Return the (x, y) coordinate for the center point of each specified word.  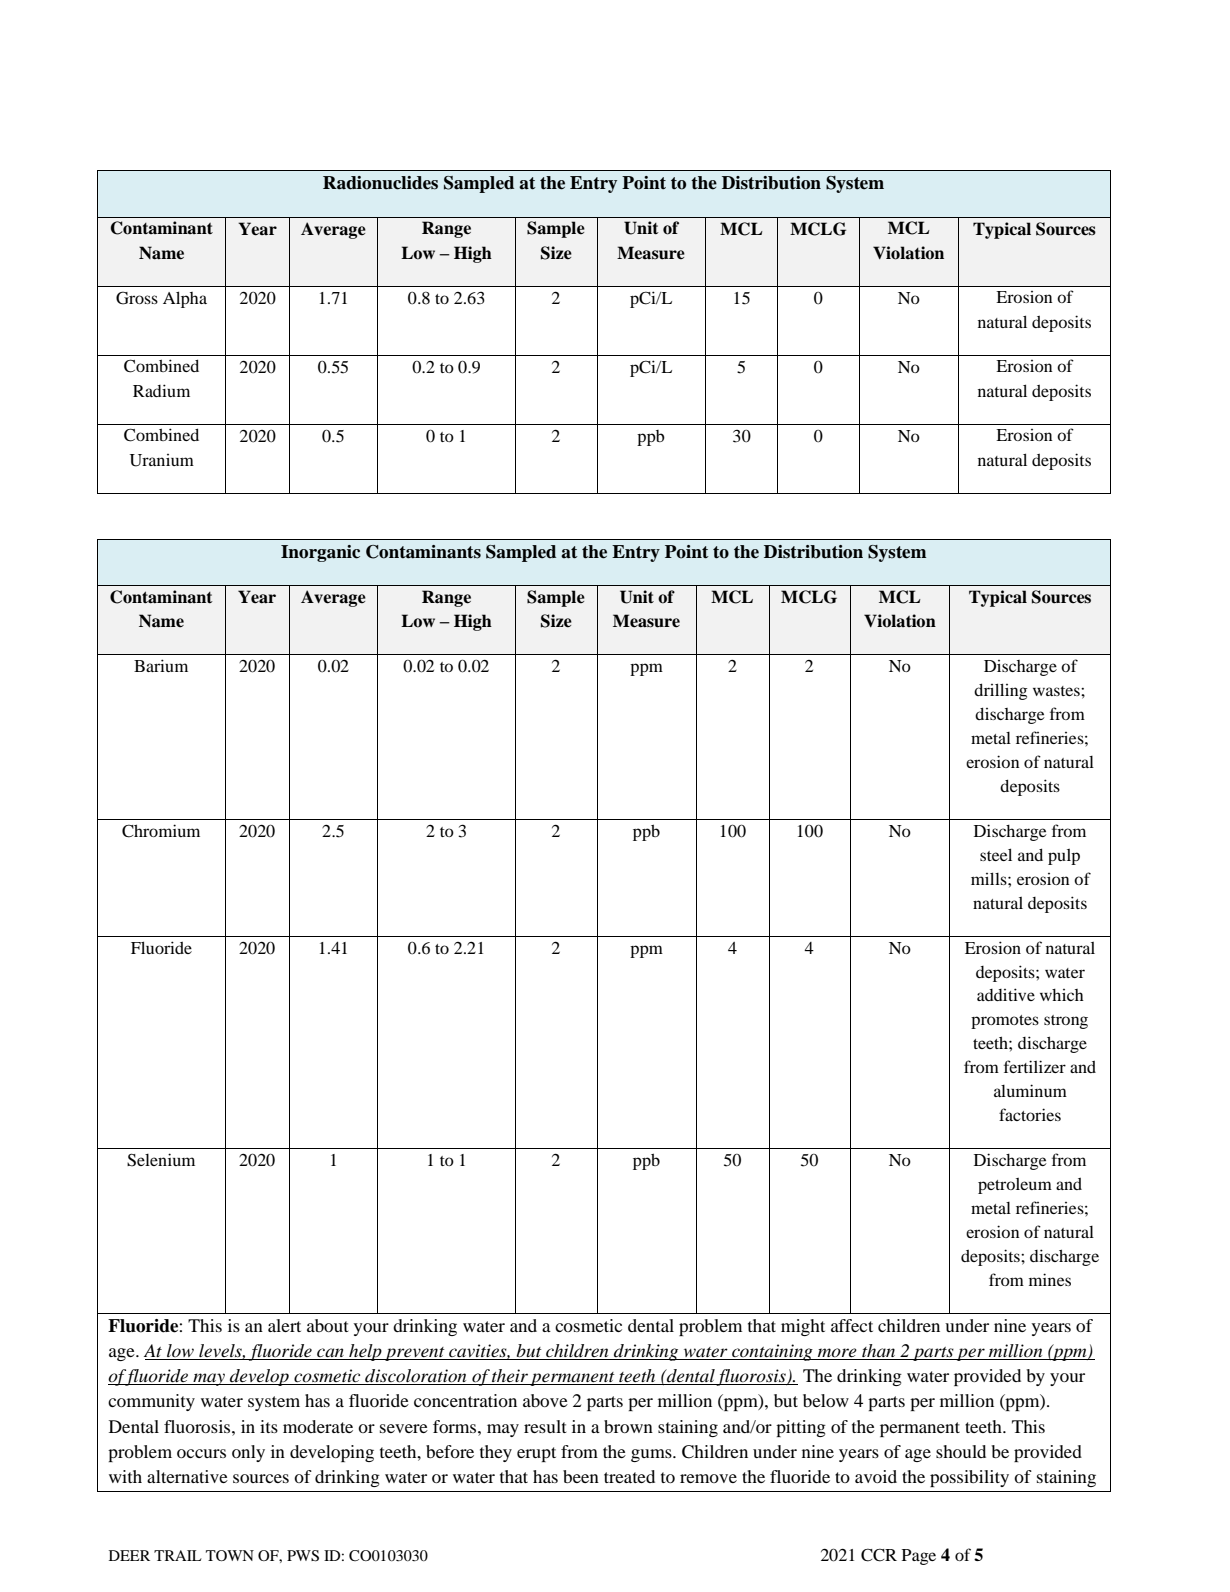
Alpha (185, 299)
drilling (1000, 691)
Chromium (161, 831)
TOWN (230, 1555)
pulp (1064, 857)
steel (996, 854)
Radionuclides (380, 183)
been (581, 1476)
